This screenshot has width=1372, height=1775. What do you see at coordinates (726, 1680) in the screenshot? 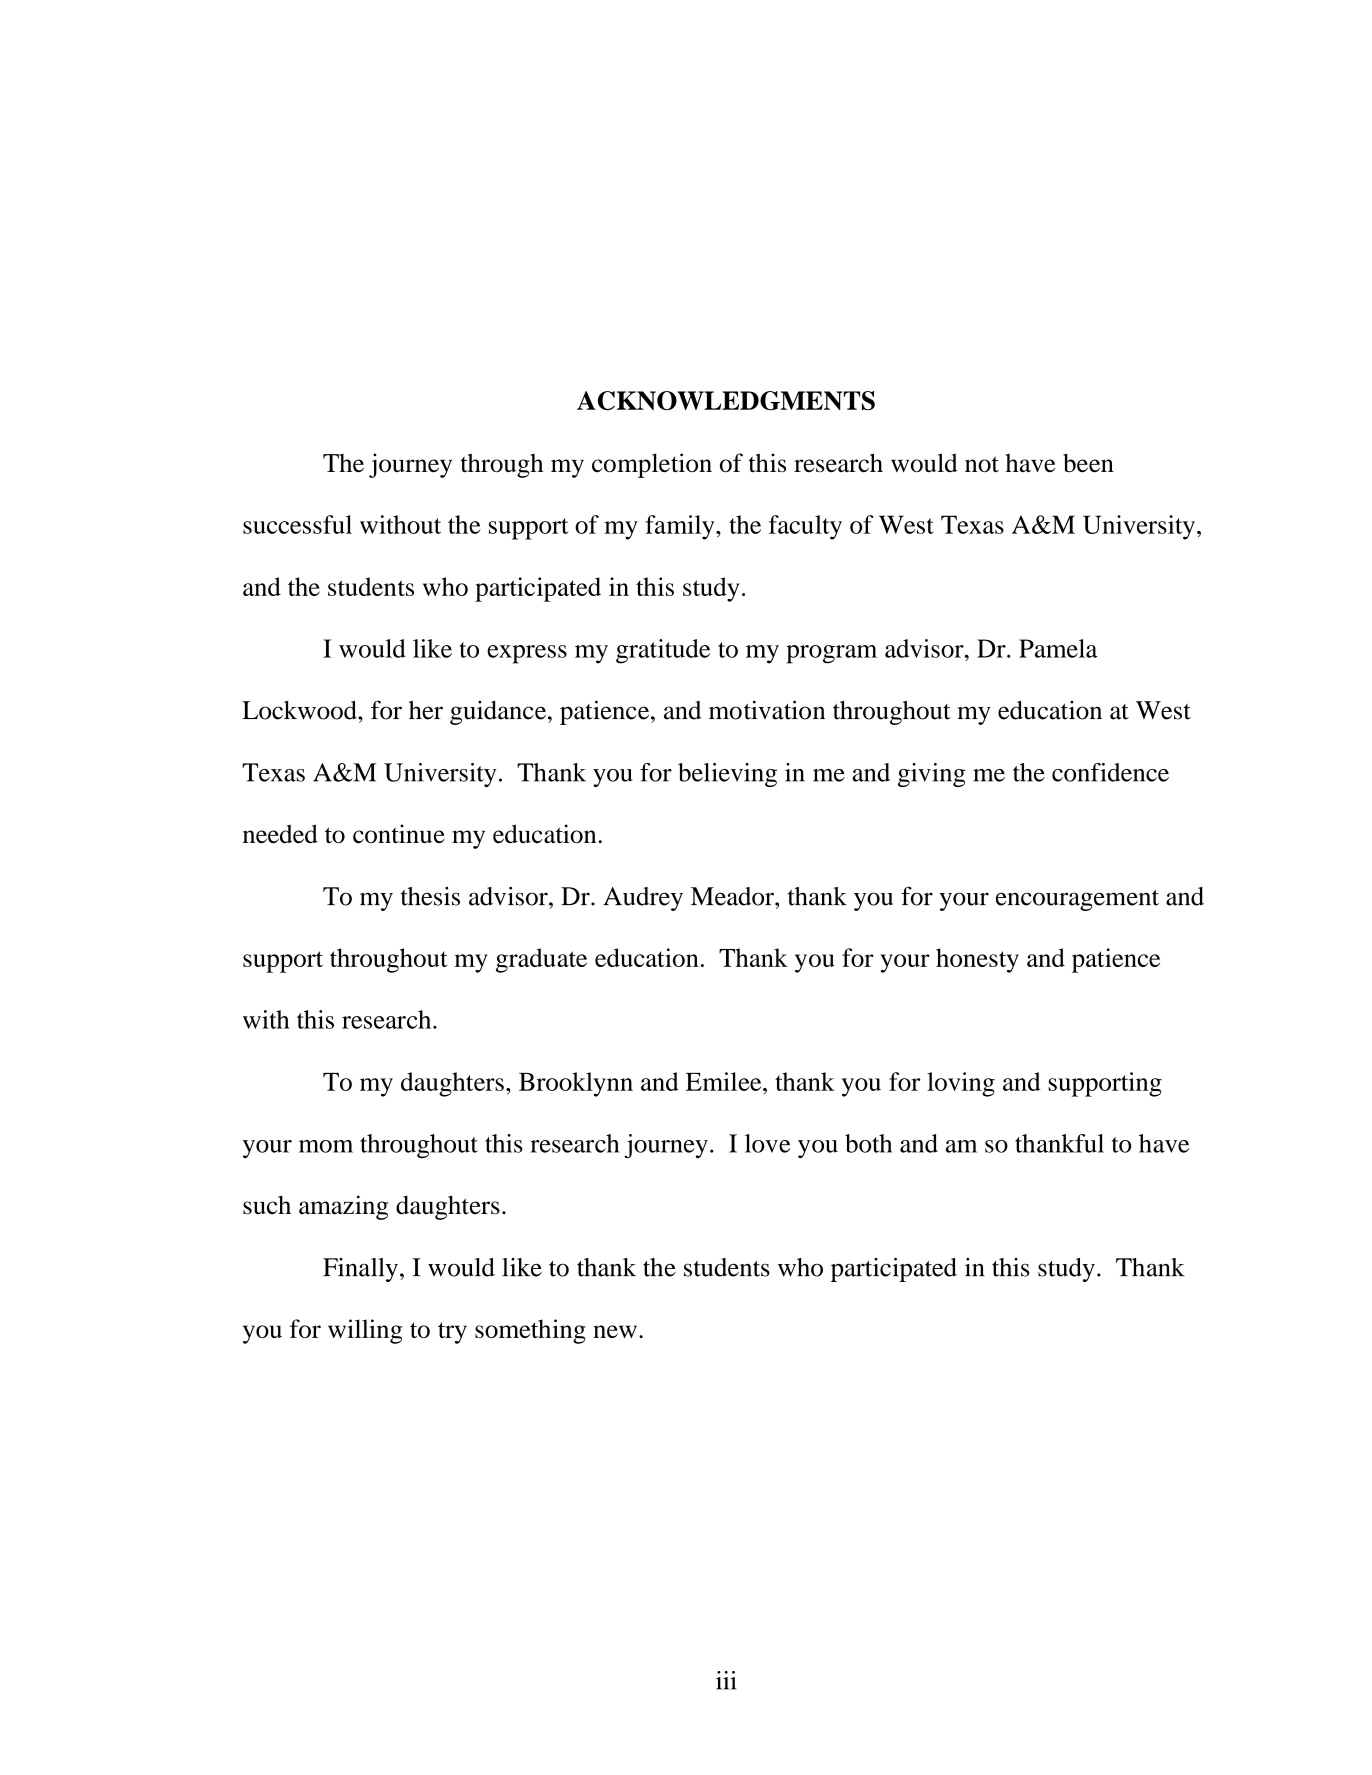
I see `iii` at bounding box center [726, 1680].
